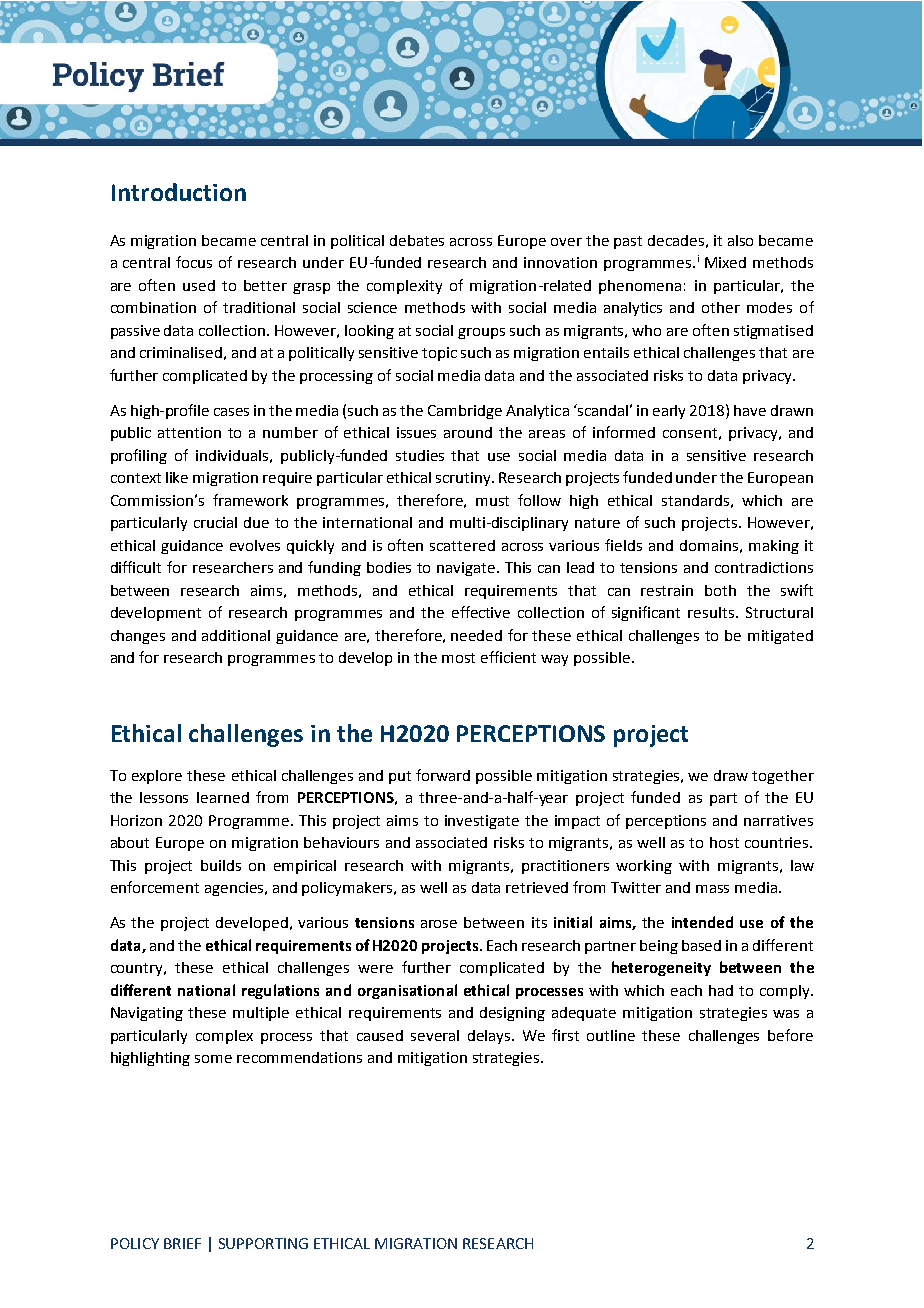 The image size is (924, 1308). I want to click on BRIEF, so click(182, 1243).
